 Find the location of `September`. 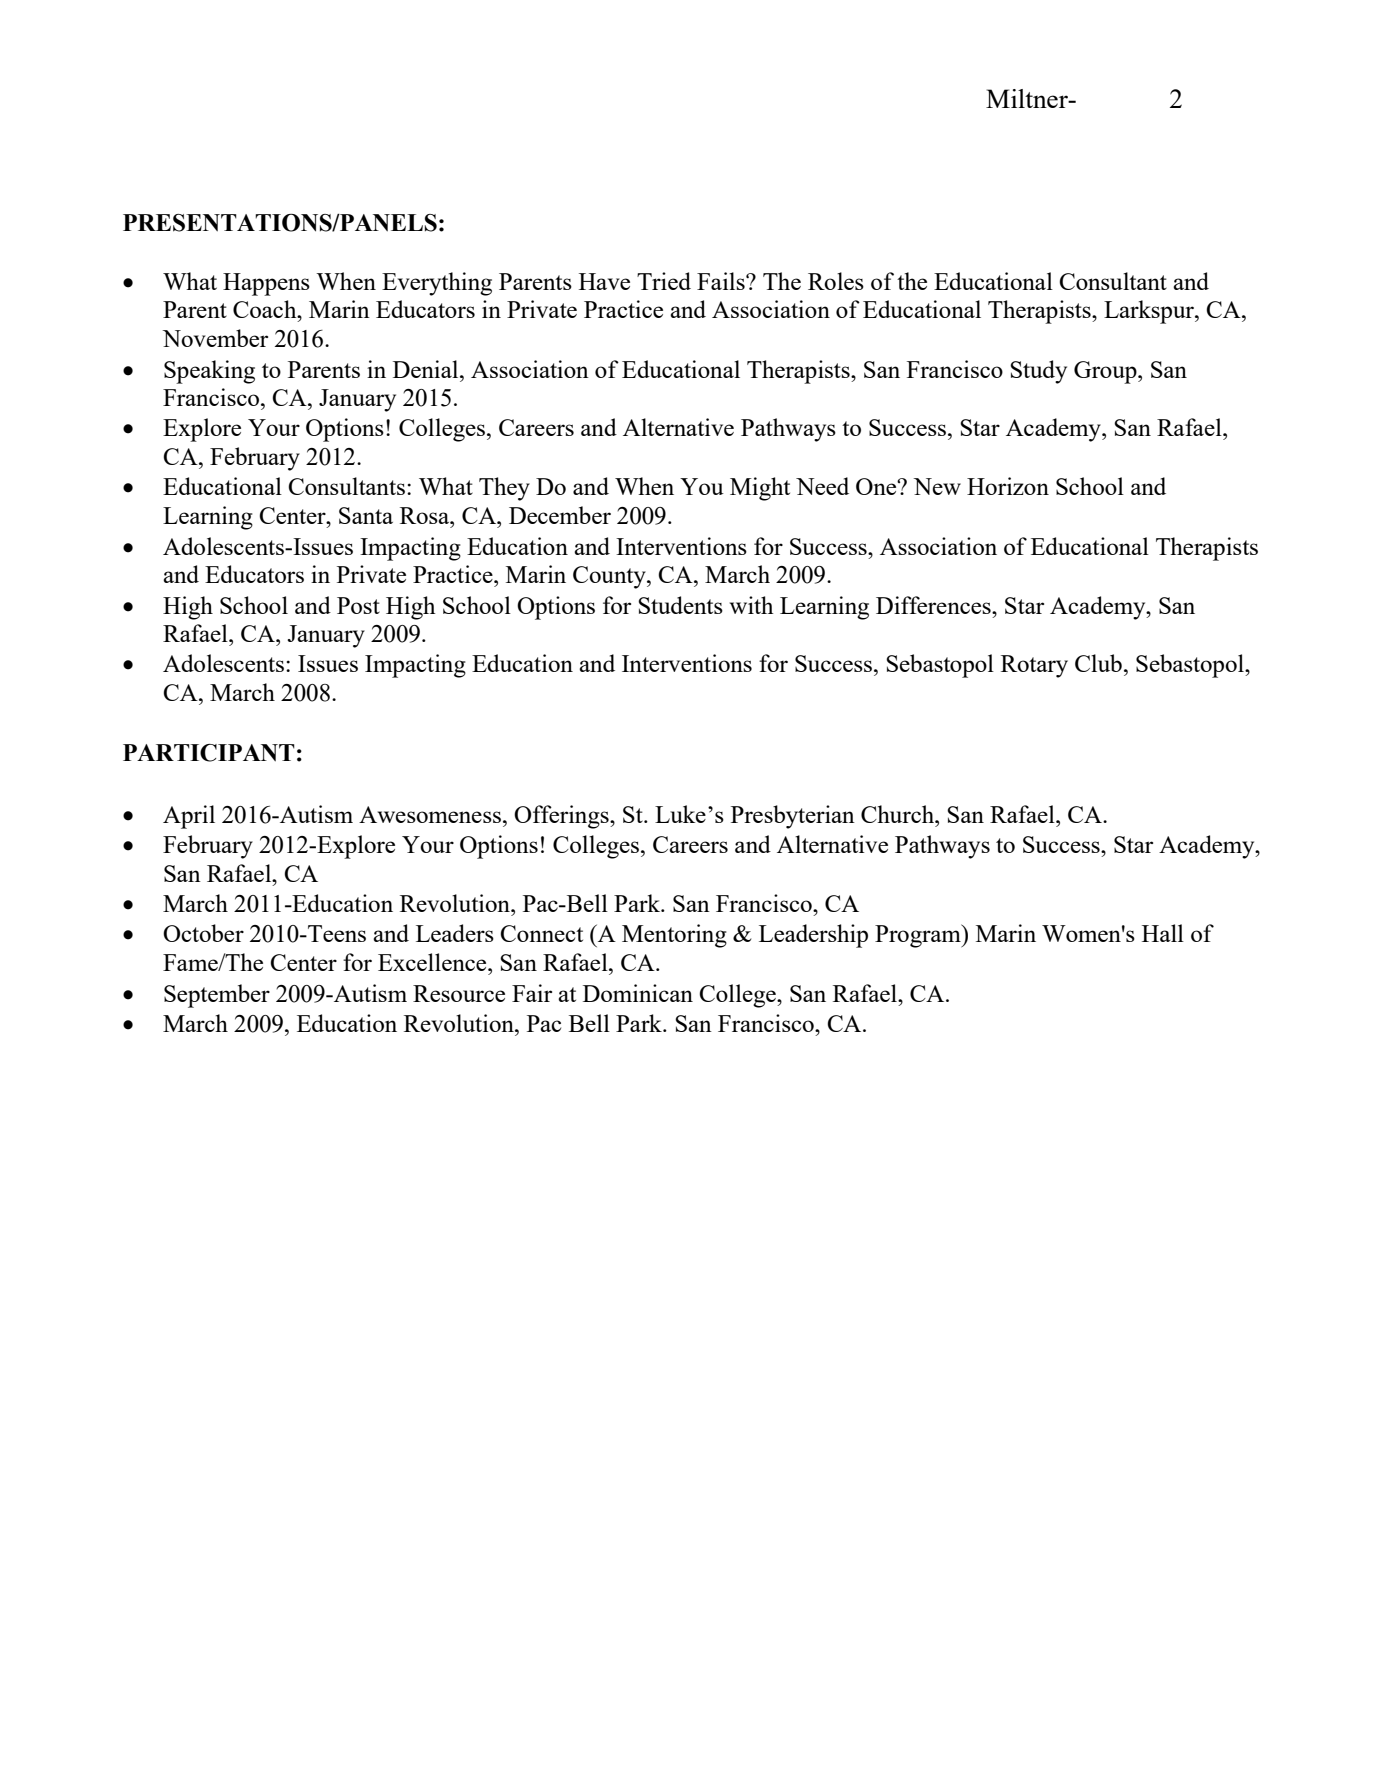

September is located at coordinates (217, 996).
